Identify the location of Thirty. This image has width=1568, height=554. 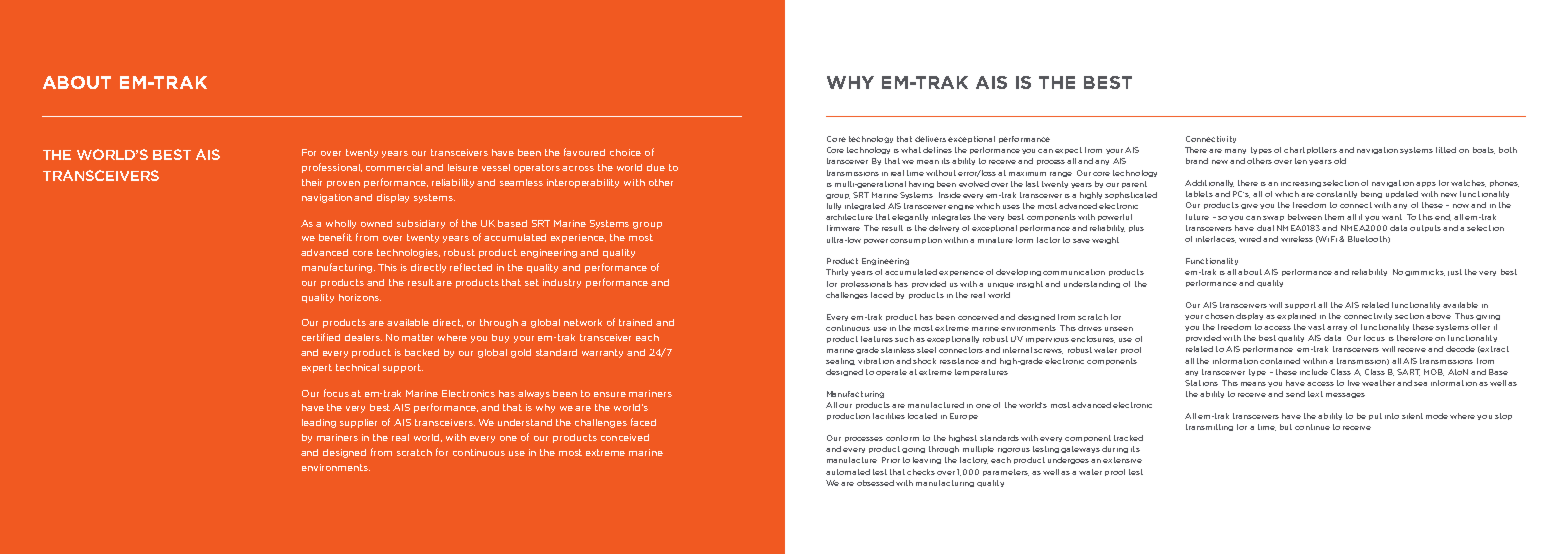
(837, 272).
